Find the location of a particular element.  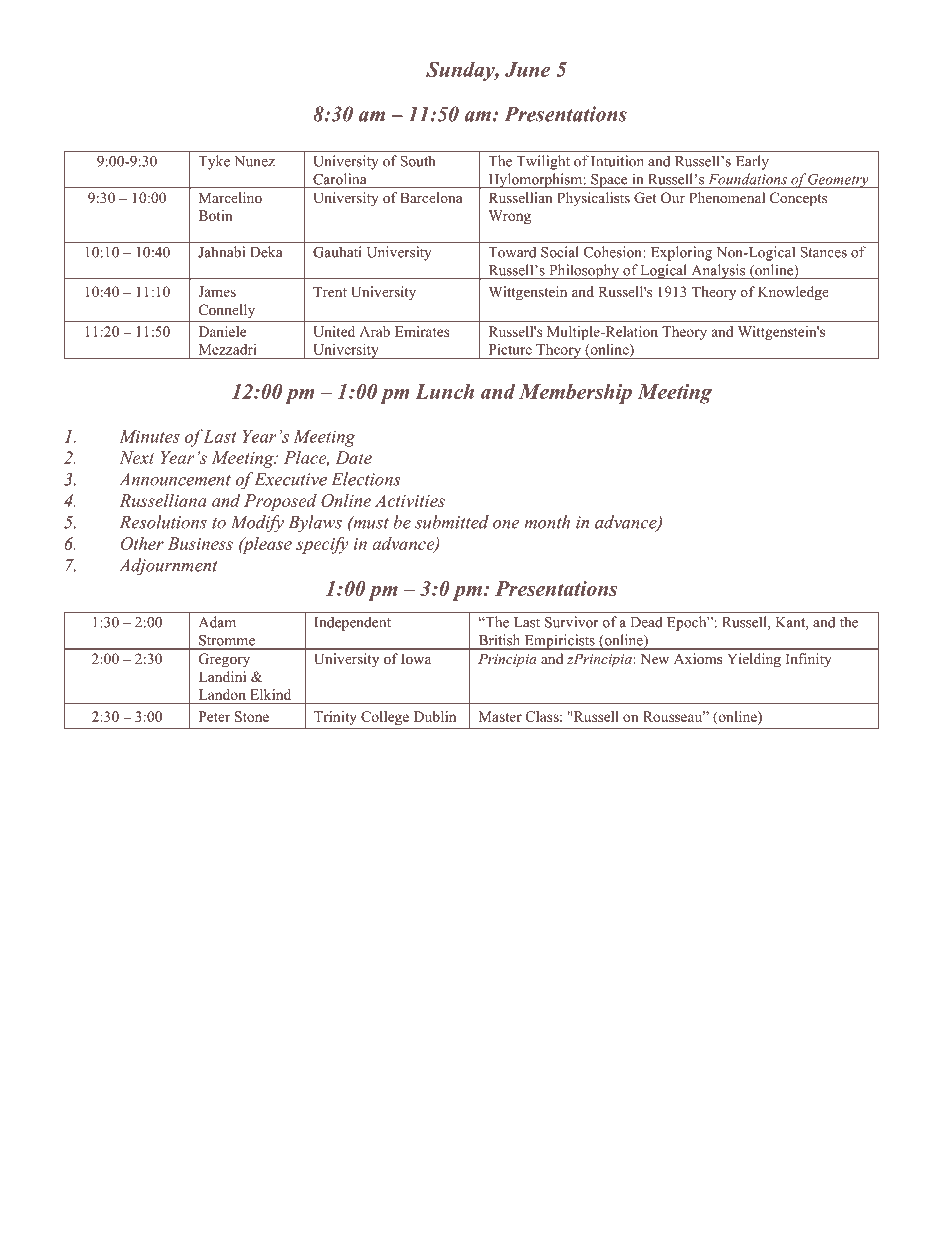

Yielding is located at coordinates (754, 660).
